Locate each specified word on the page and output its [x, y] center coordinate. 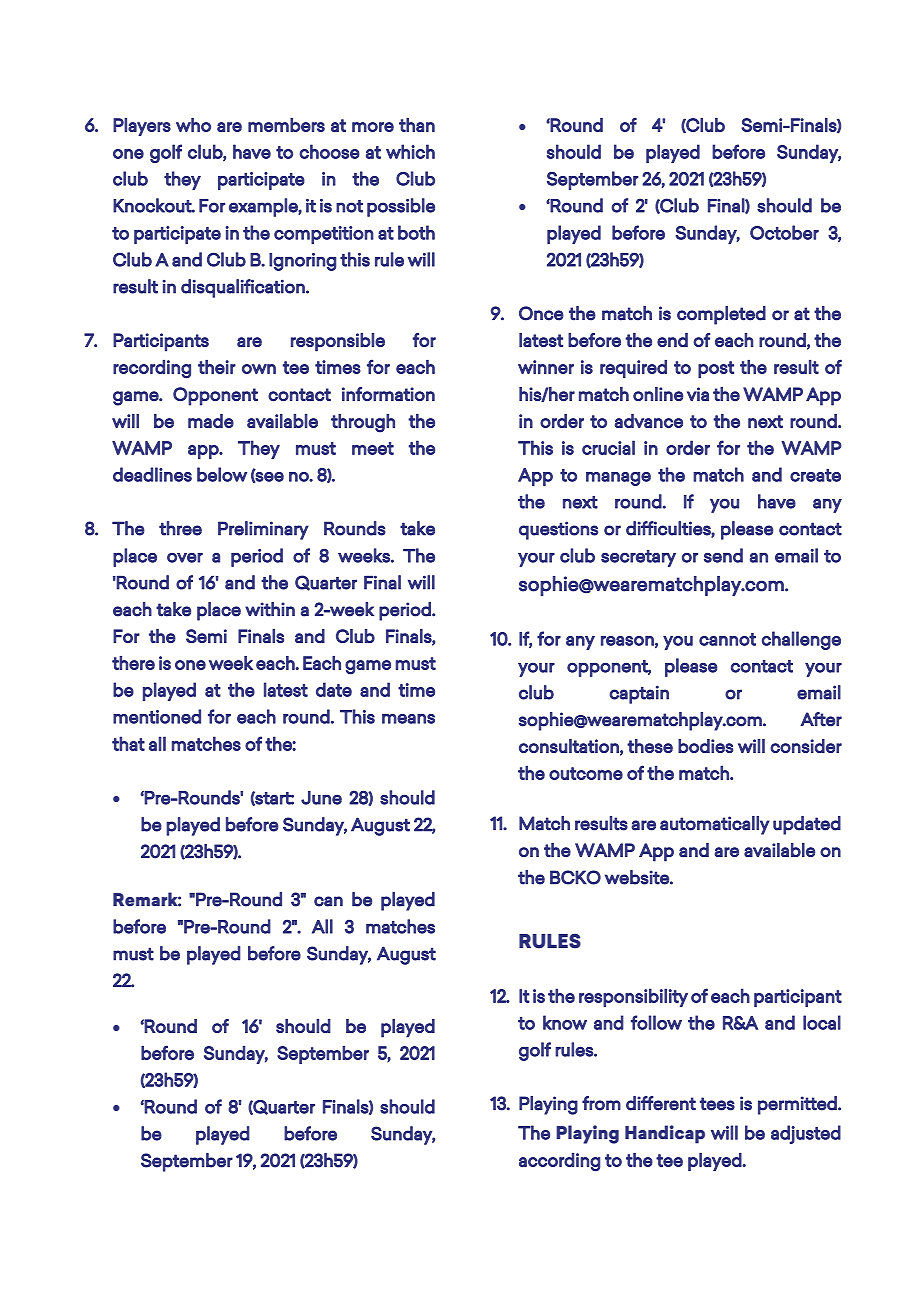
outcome [586, 773]
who [193, 125]
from [601, 1103]
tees [717, 1104]
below [222, 474]
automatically [715, 825]
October [784, 232]
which [410, 151]
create [815, 475]
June [321, 798]
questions [558, 530]
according [559, 1162]
